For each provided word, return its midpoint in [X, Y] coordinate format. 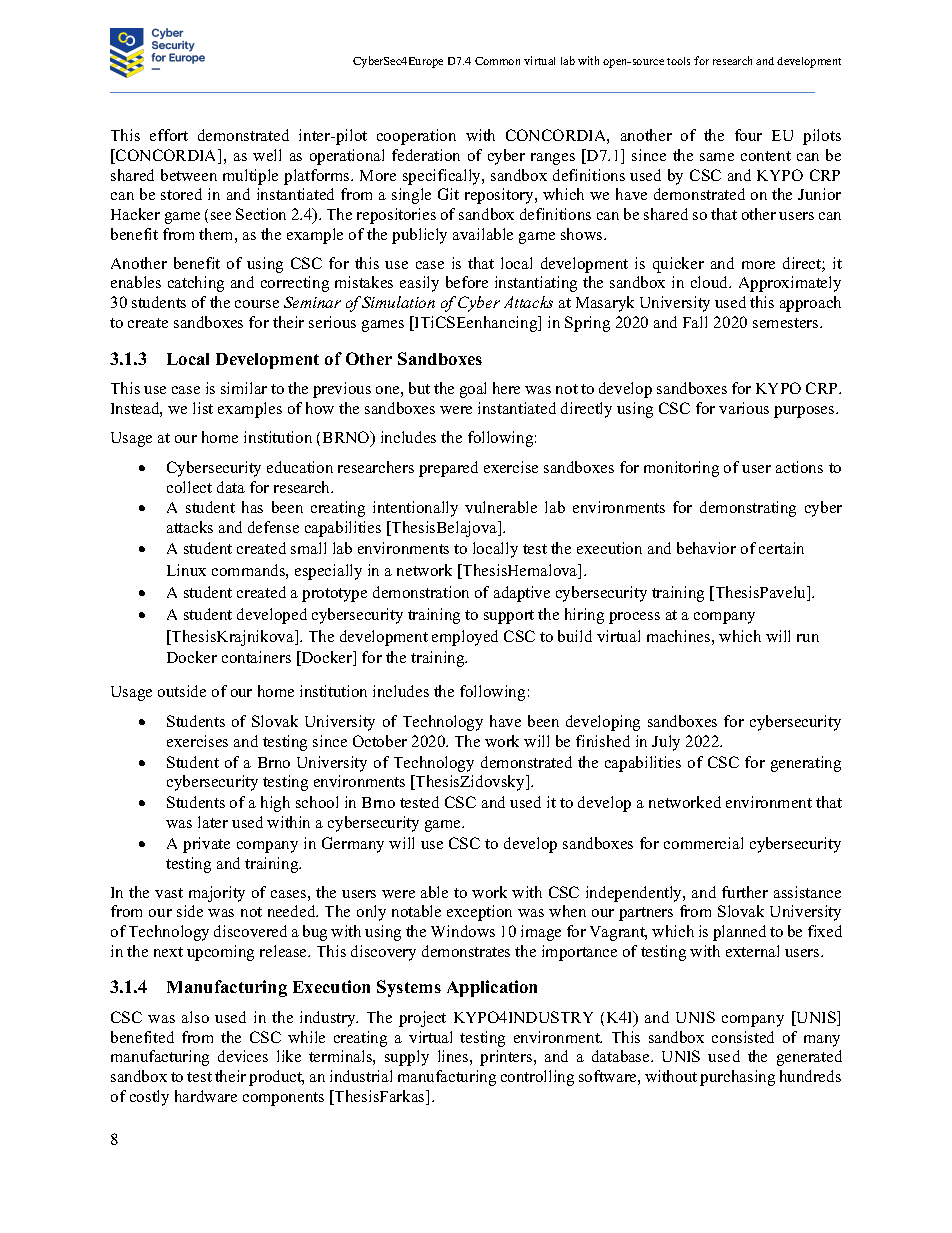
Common [497, 61]
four [748, 135]
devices [243, 1056]
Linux [186, 570]
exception [479, 913]
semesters [787, 323]
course [257, 304]
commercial [703, 843]
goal [473, 390]
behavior [706, 548]
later [213, 822]
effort [169, 135]
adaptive [522, 594]
